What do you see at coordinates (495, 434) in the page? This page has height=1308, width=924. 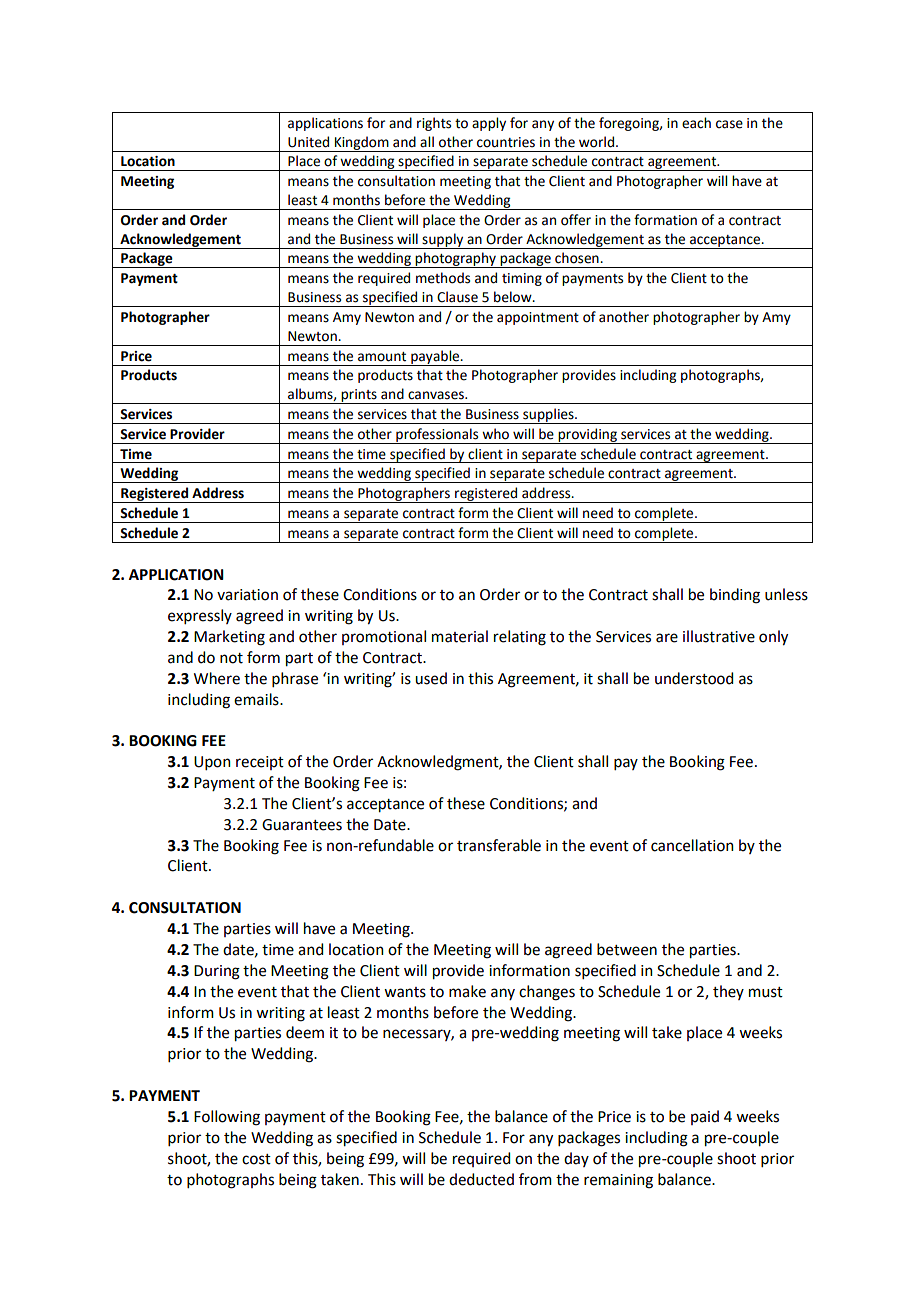 I see `who` at bounding box center [495, 434].
